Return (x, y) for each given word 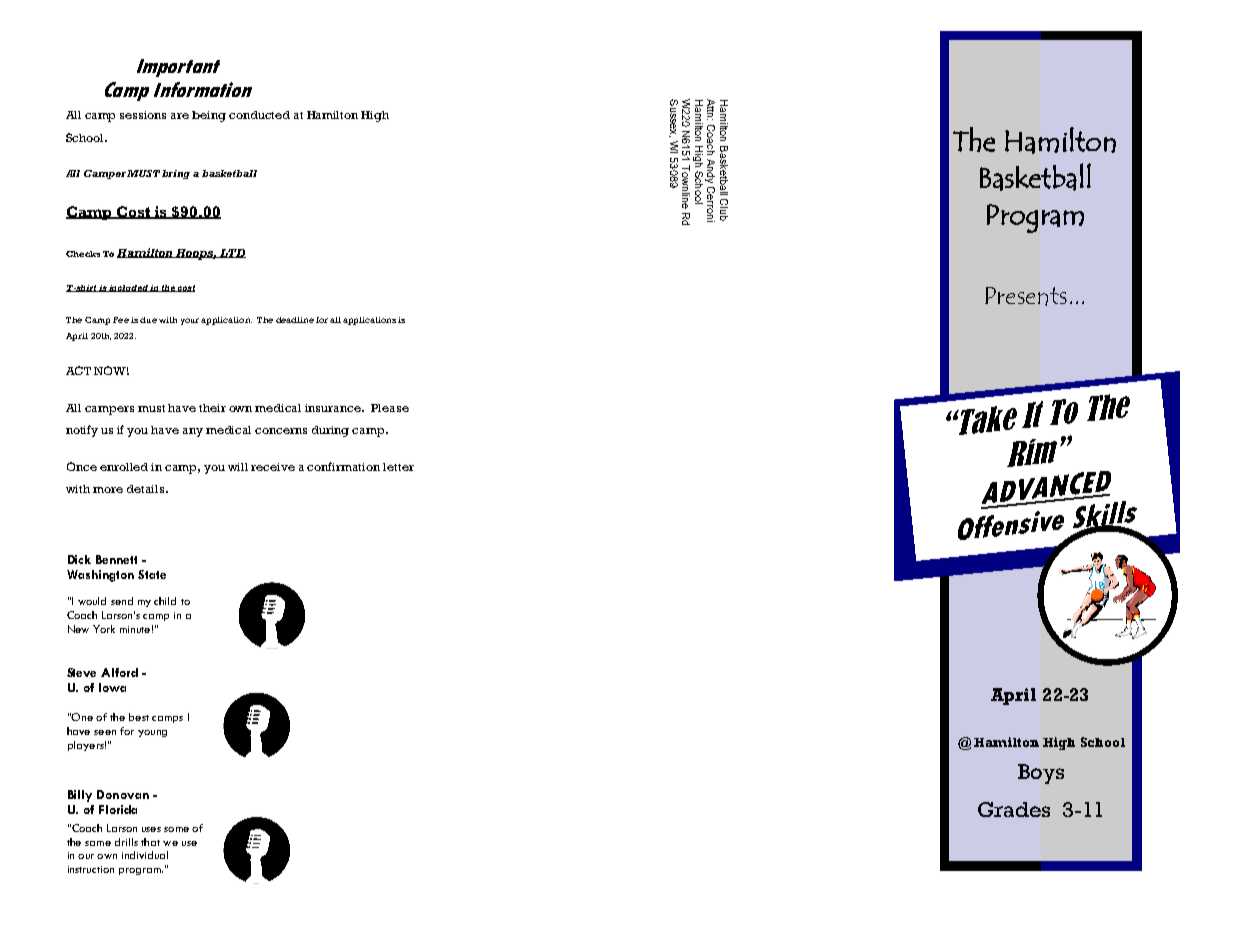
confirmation (343, 466)
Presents (1026, 296)
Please (390, 408)
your (190, 321)
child (165, 601)
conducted (259, 115)
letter (398, 467)
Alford (119, 672)
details (147, 489)
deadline (295, 320)
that (150, 842)
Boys (1041, 774)
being (209, 116)
